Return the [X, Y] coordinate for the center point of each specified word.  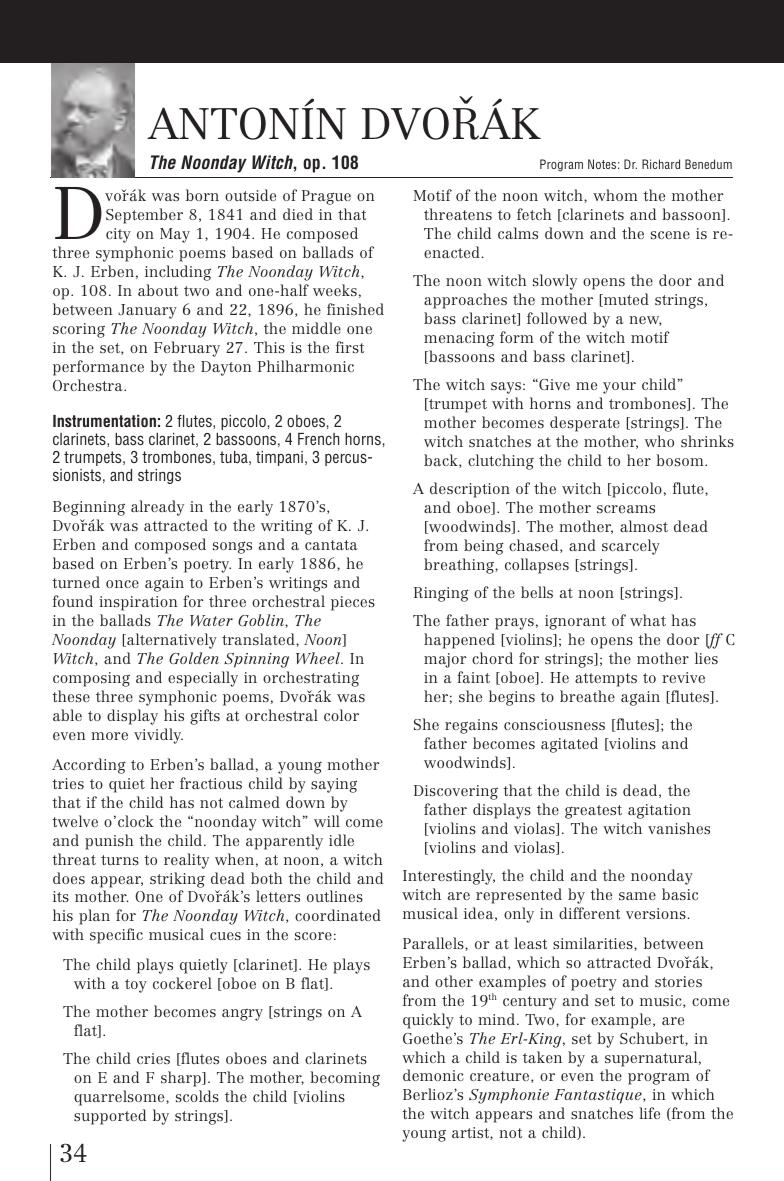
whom [615, 195]
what [648, 620]
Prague [326, 197]
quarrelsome [120, 1098]
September [144, 216]
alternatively [171, 641]
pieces [353, 603]
